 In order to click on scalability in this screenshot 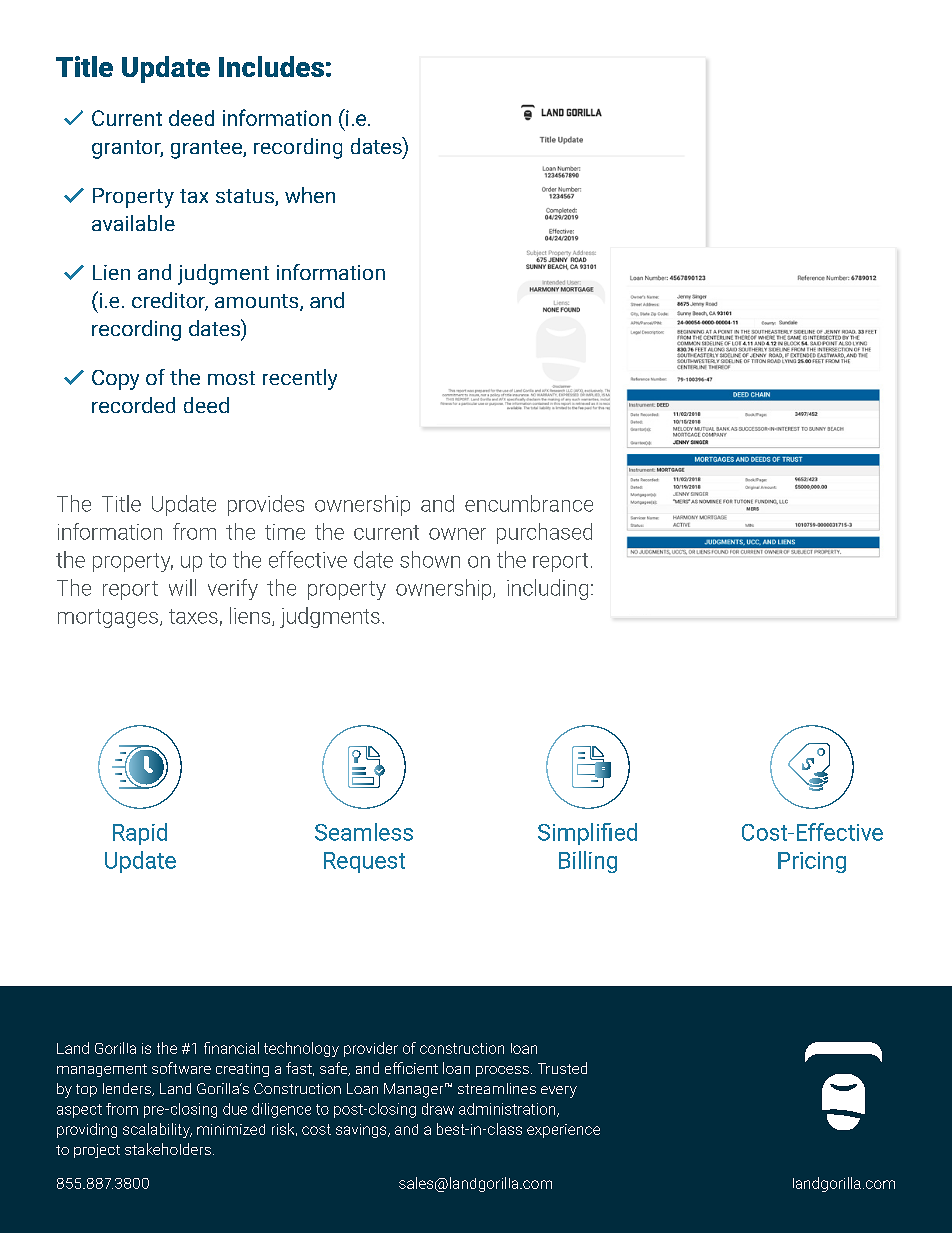, I will do `click(157, 1130)`.
